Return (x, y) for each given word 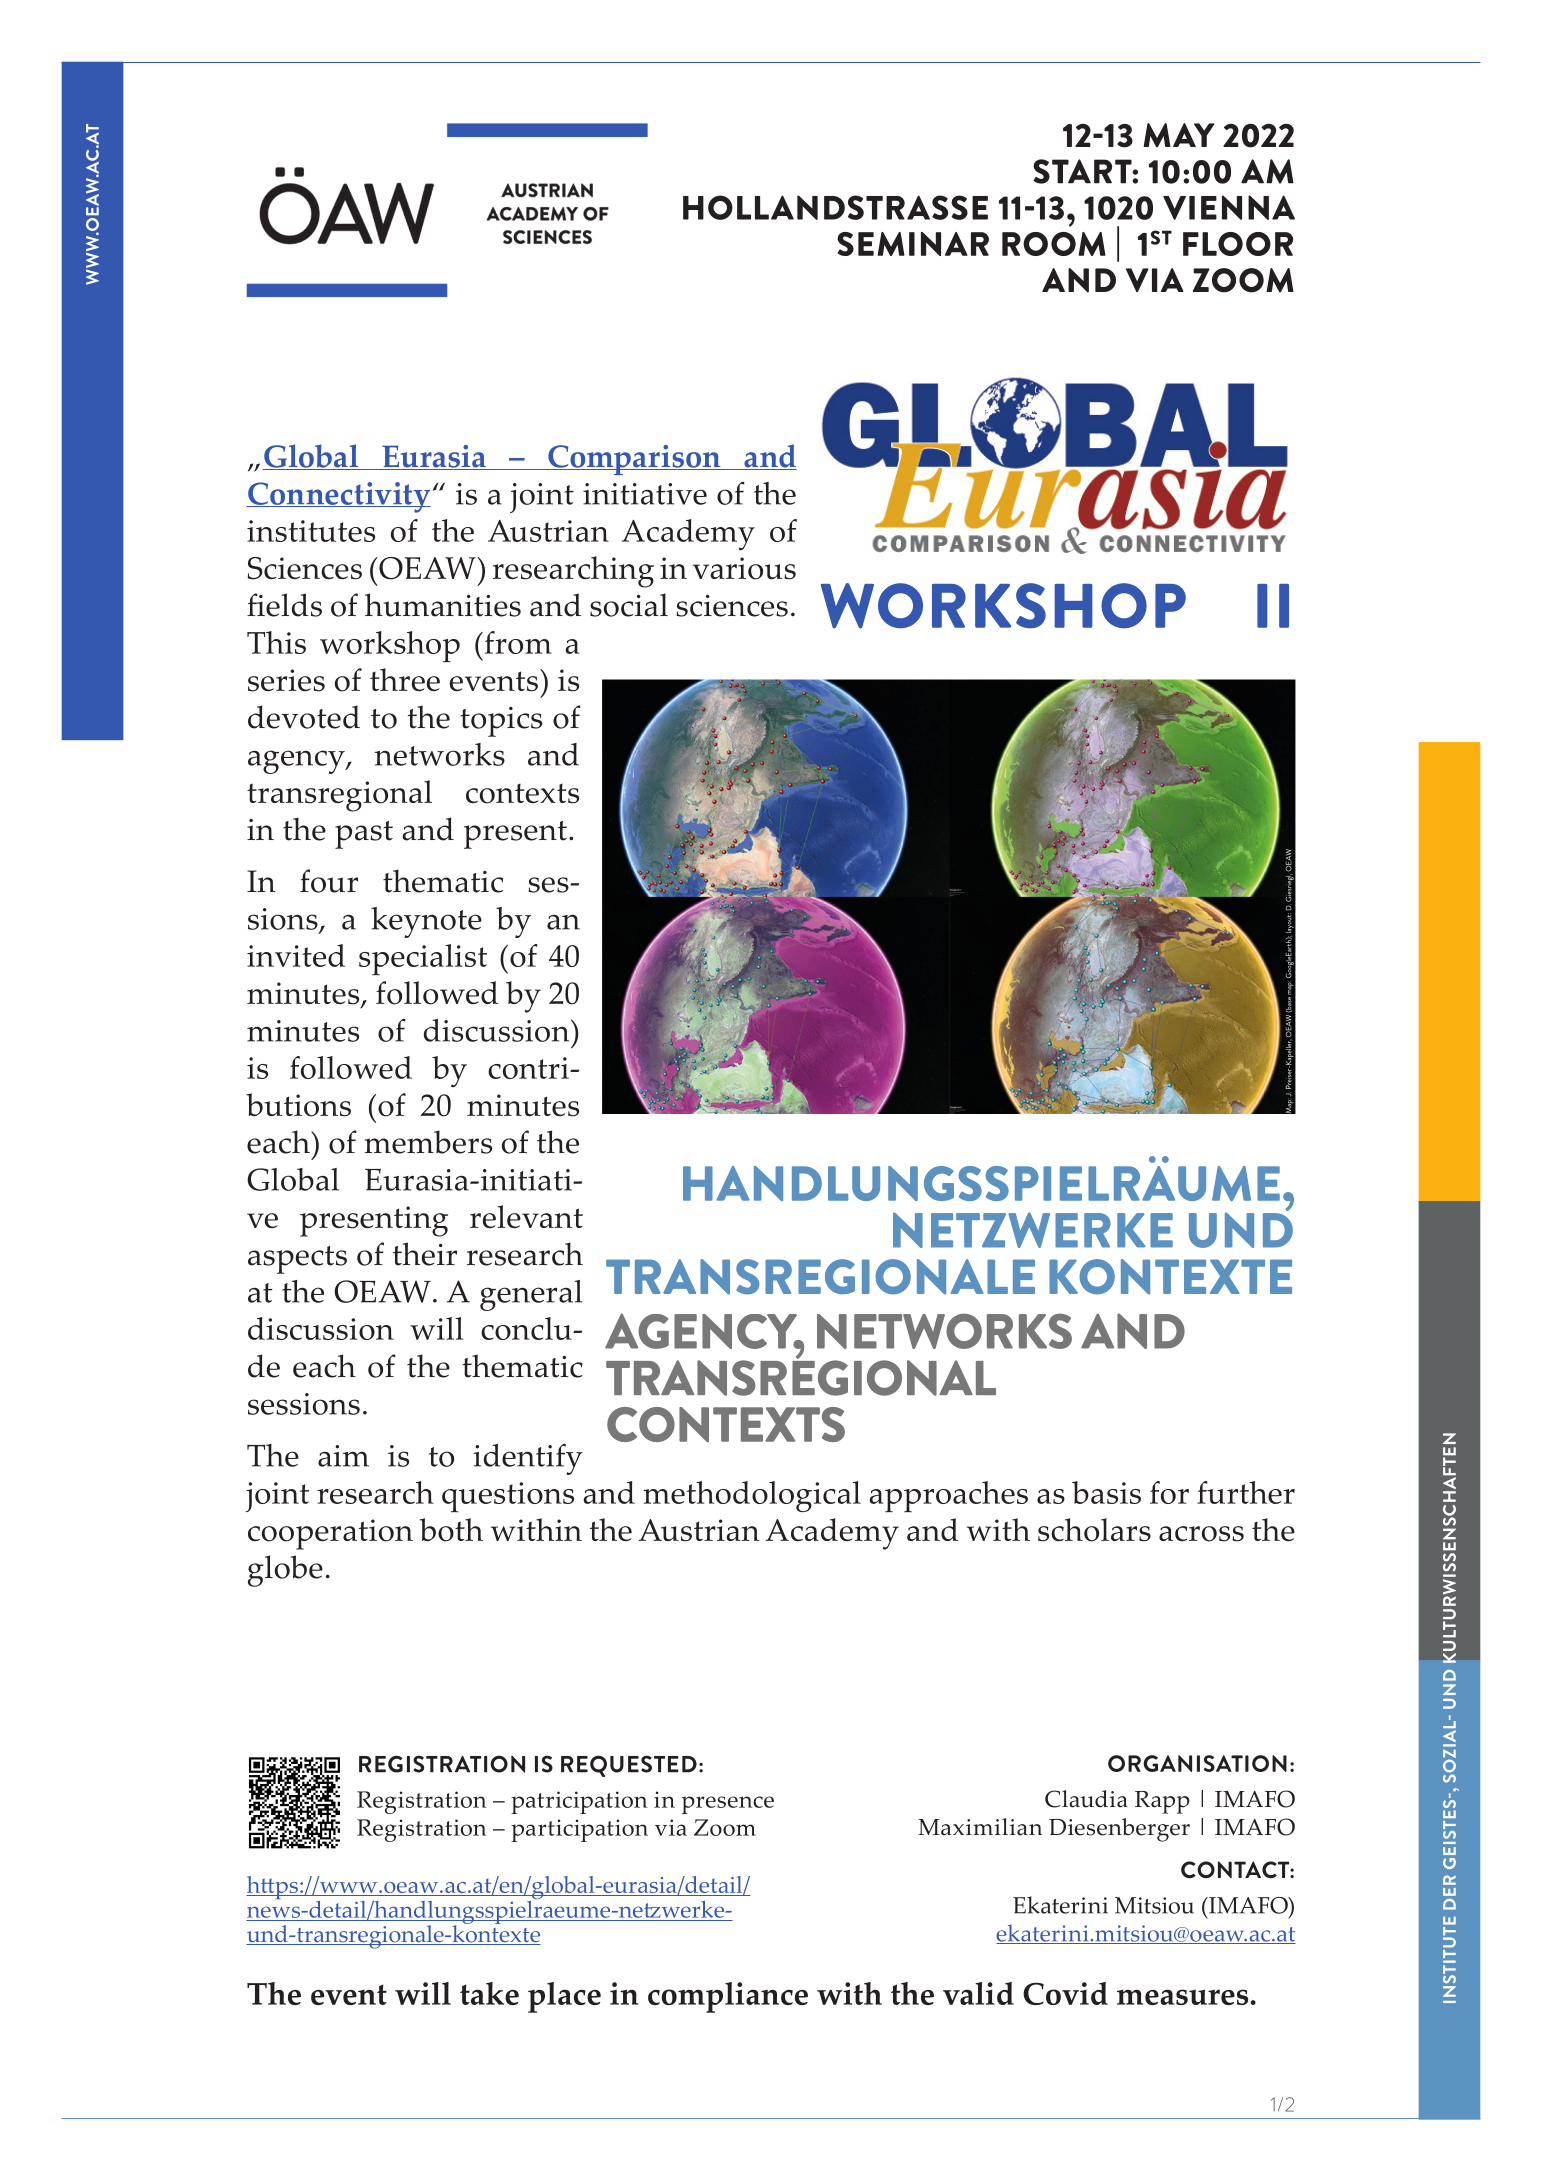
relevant (526, 1216)
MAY (1178, 135)
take (489, 1993)
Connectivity (338, 497)
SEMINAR (913, 244)
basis (1106, 1492)
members (428, 1142)
